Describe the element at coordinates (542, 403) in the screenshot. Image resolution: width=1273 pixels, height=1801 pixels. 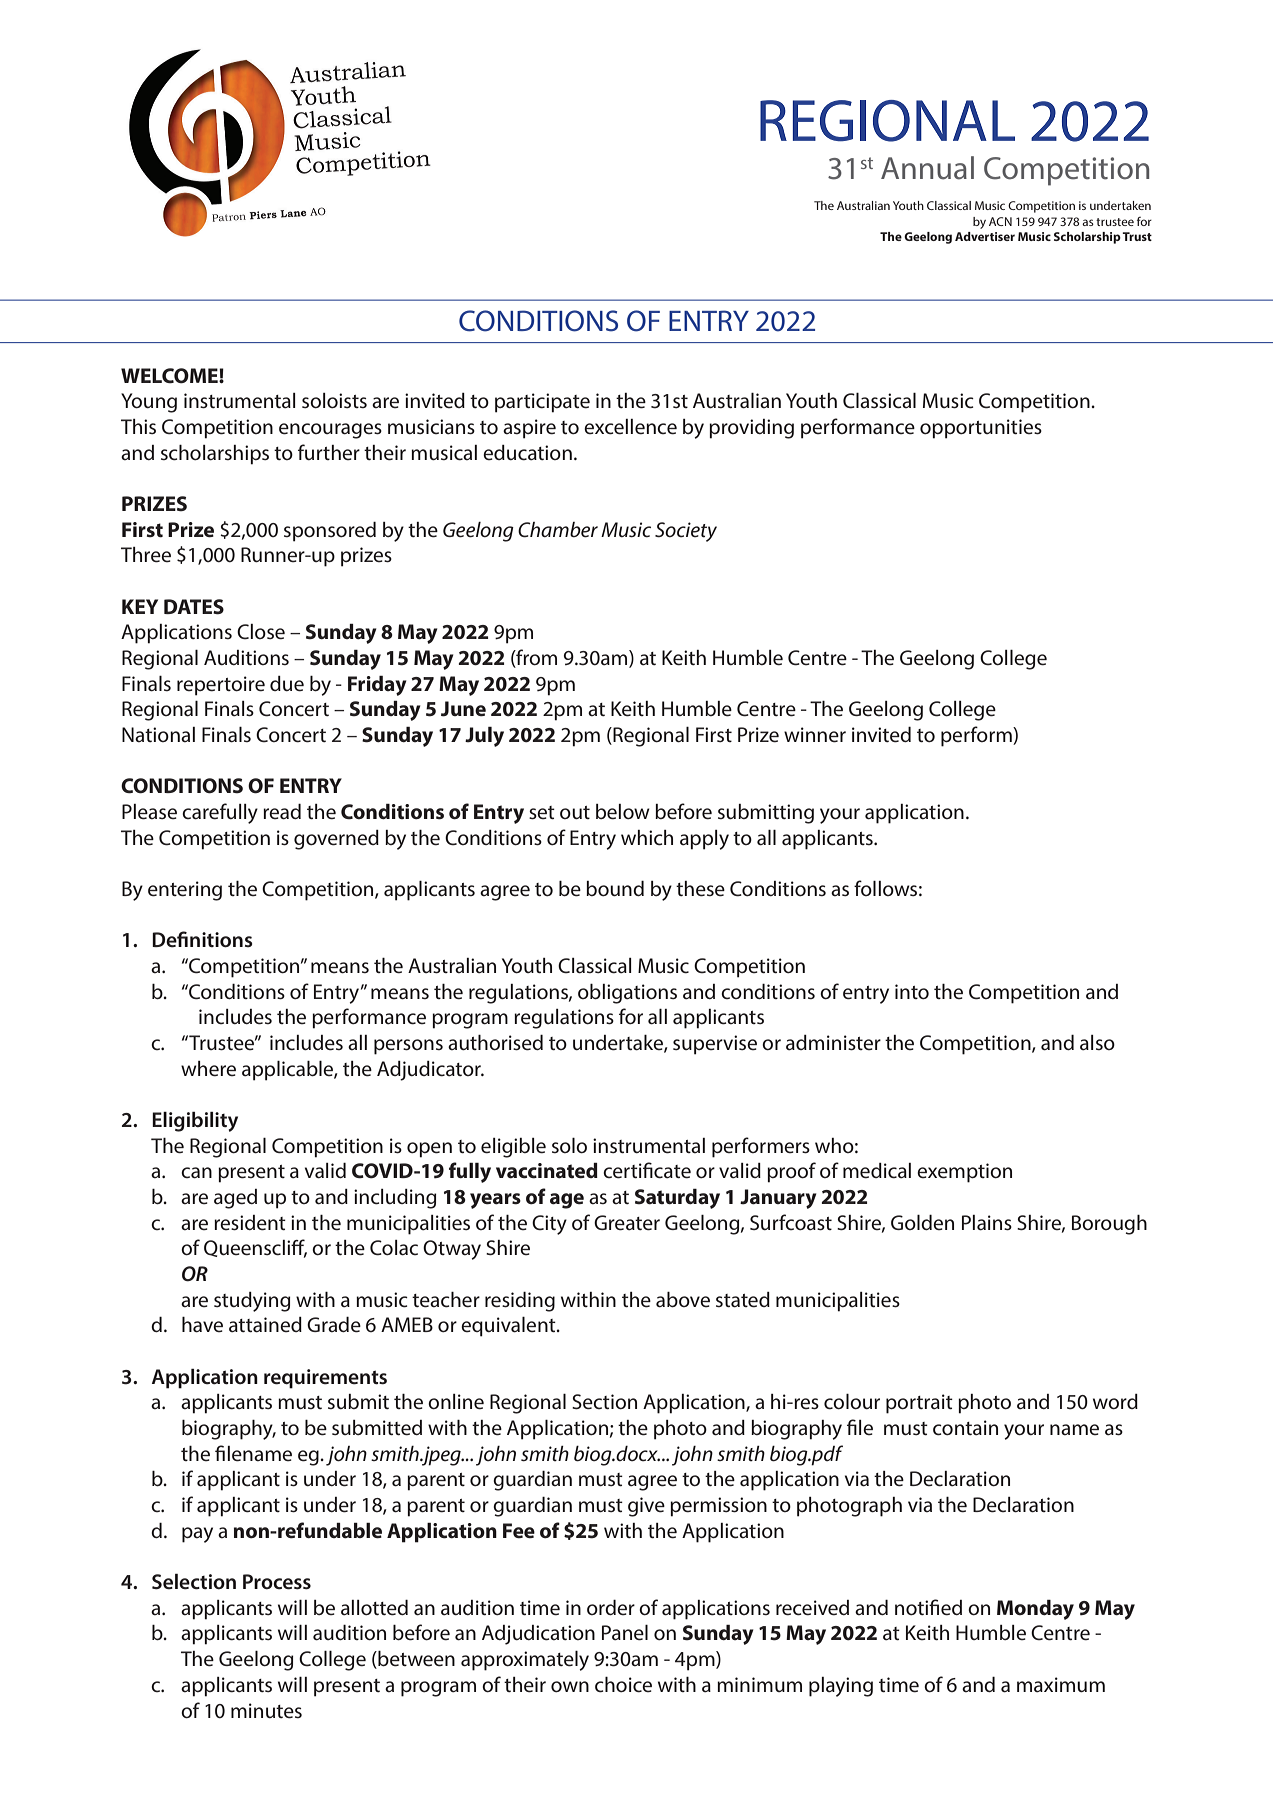
I see `participate` at that location.
